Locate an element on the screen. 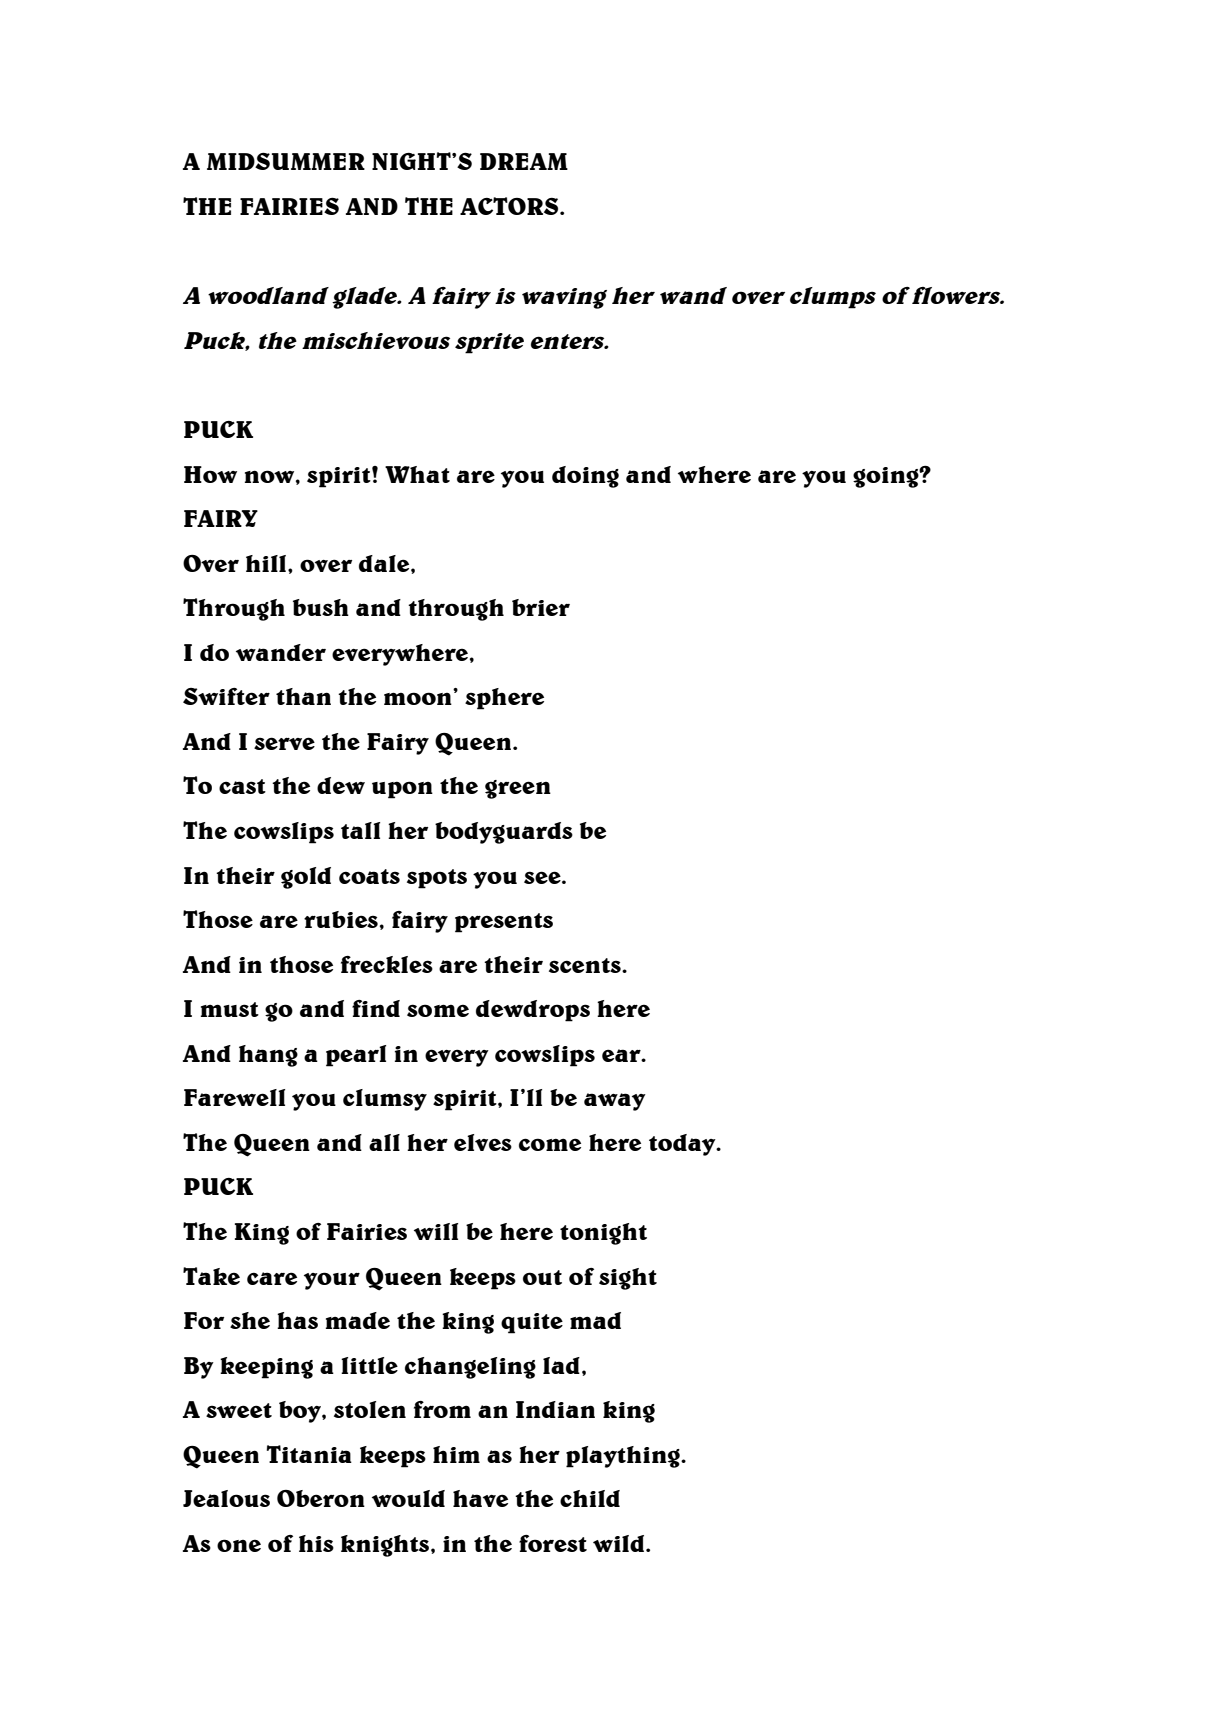  MIDSUMMER is located at coordinates (286, 161).
